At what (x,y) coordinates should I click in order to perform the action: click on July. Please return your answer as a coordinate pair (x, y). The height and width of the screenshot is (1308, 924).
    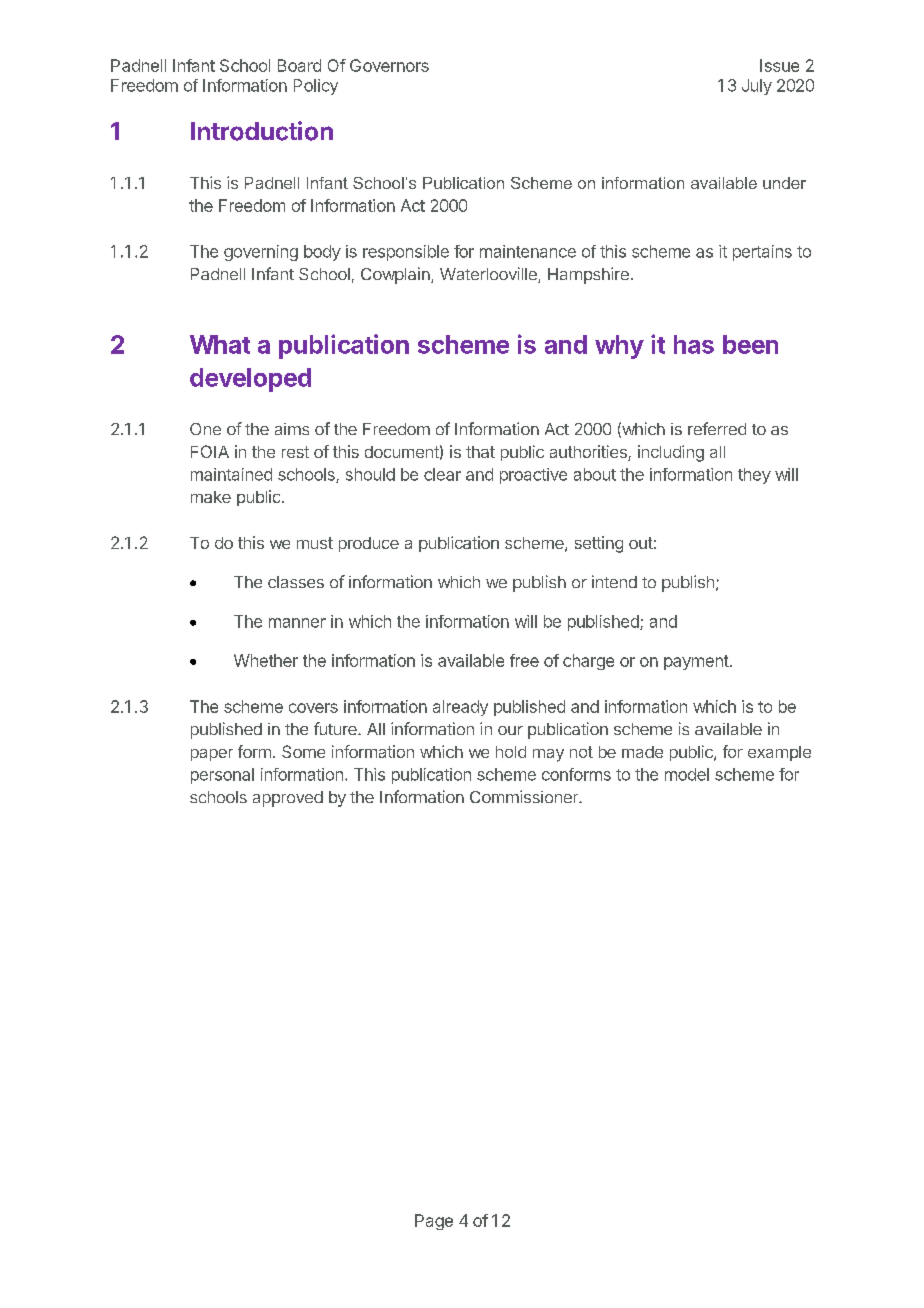
    Looking at the image, I should click on (757, 87).
